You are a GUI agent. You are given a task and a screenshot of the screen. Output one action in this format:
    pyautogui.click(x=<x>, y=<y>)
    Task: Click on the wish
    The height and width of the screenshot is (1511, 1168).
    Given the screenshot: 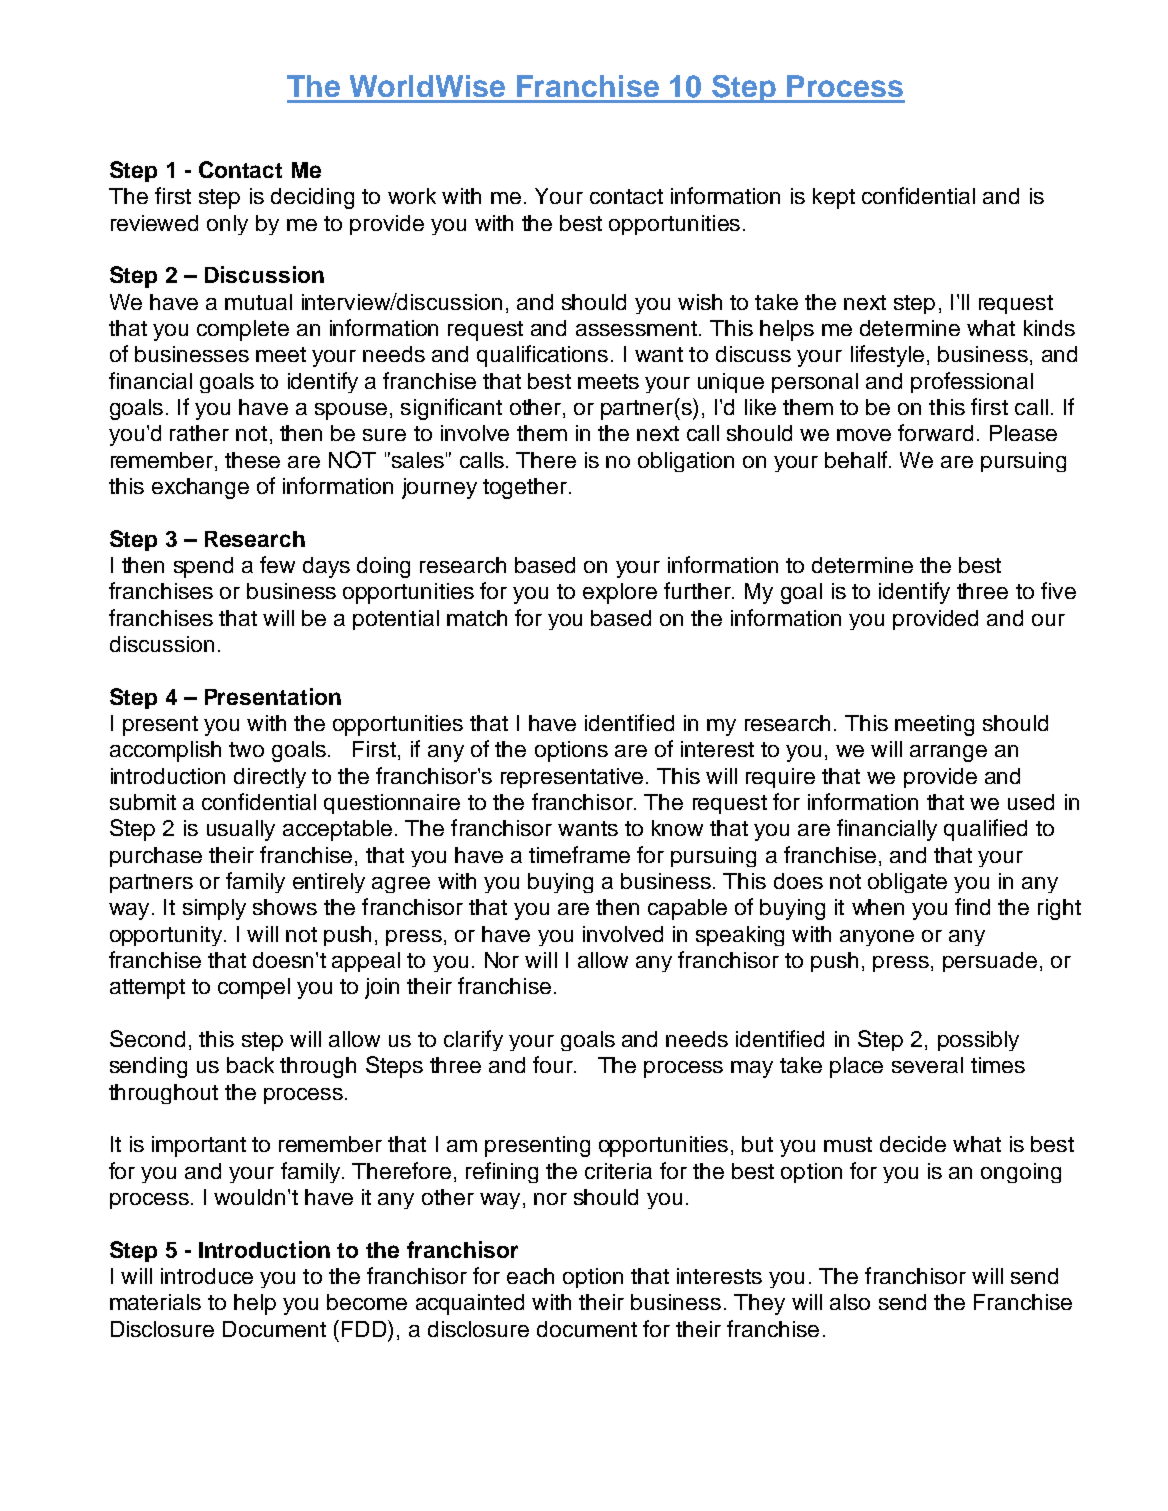 What is the action you would take?
    pyautogui.click(x=700, y=302)
